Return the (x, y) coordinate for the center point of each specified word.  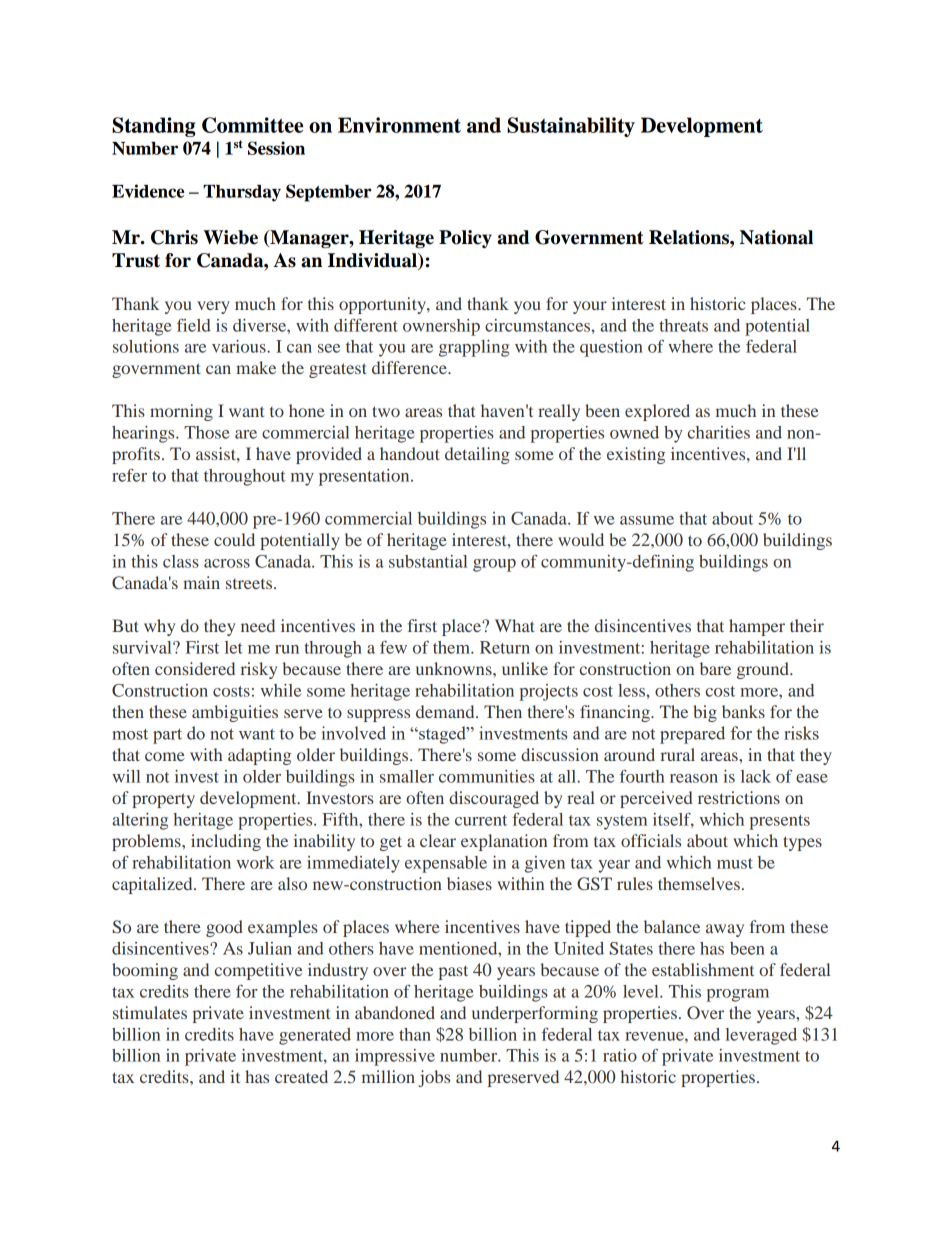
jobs (434, 1078)
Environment (399, 125)
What (515, 625)
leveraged (761, 1036)
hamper (757, 627)
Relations (690, 237)
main (201, 582)
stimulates (150, 1012)
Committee (252, 125)
